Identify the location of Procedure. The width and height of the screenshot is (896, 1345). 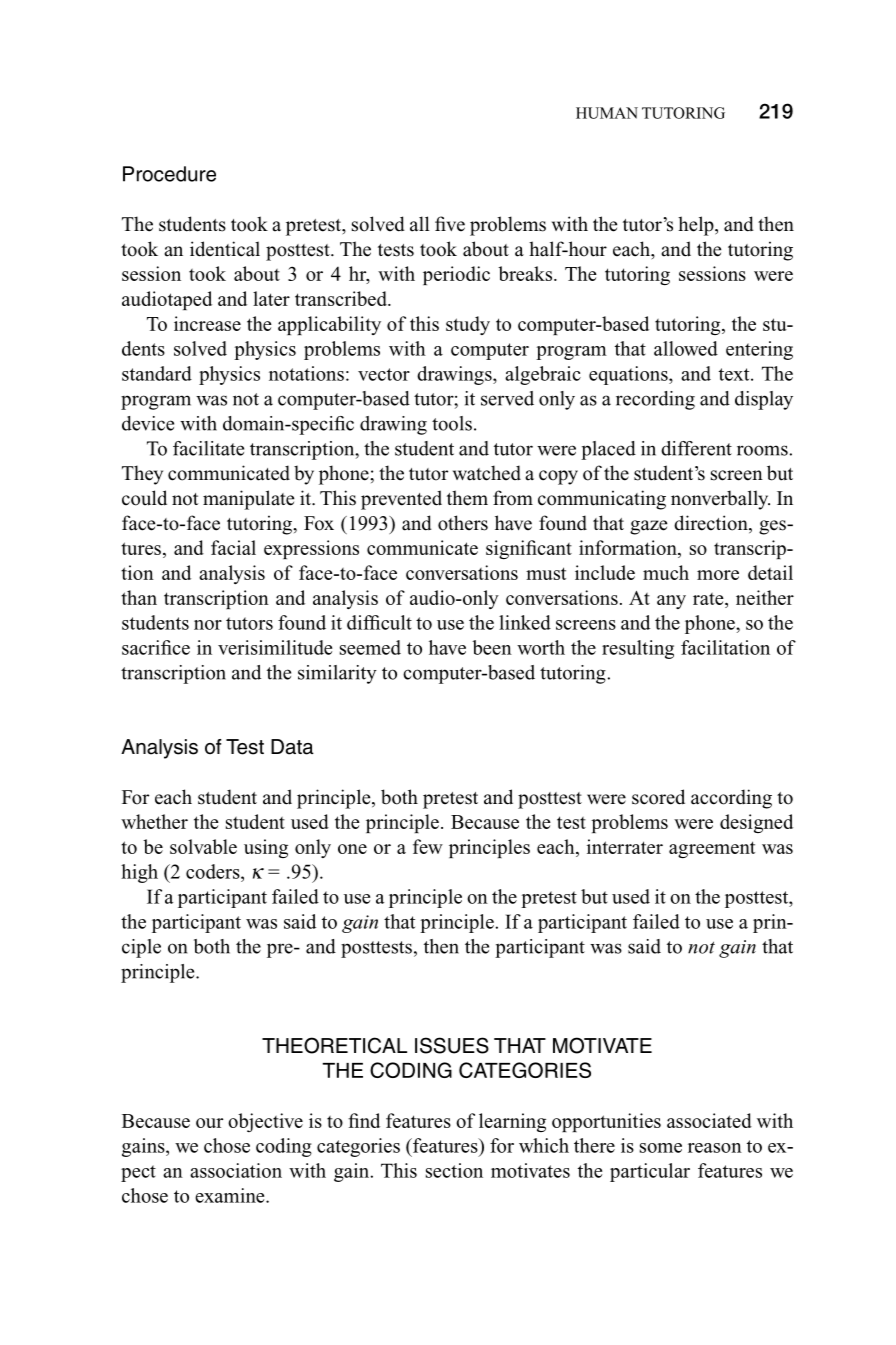
(169, 174).
